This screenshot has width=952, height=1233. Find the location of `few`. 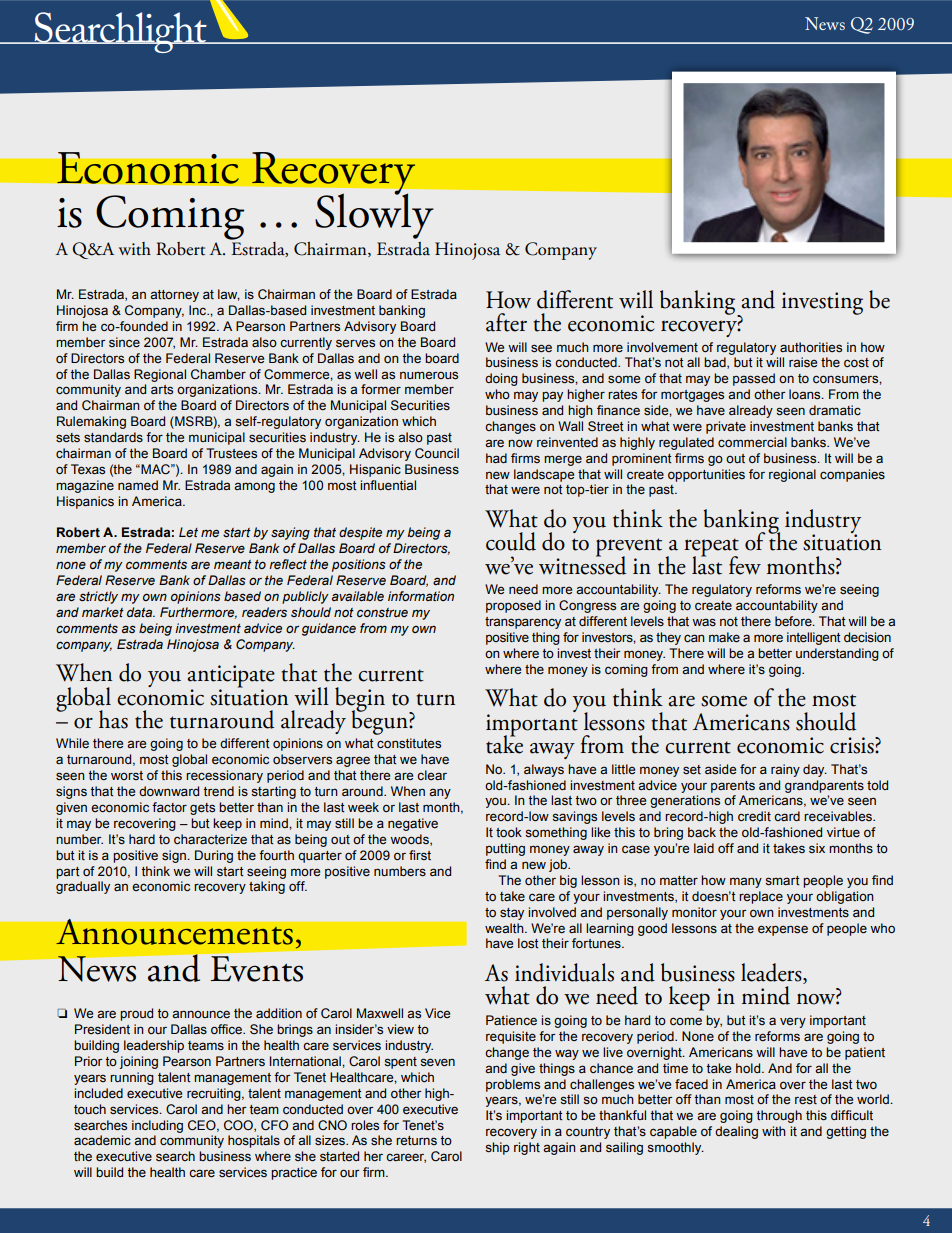

few is located at coordinates (745, 565).
